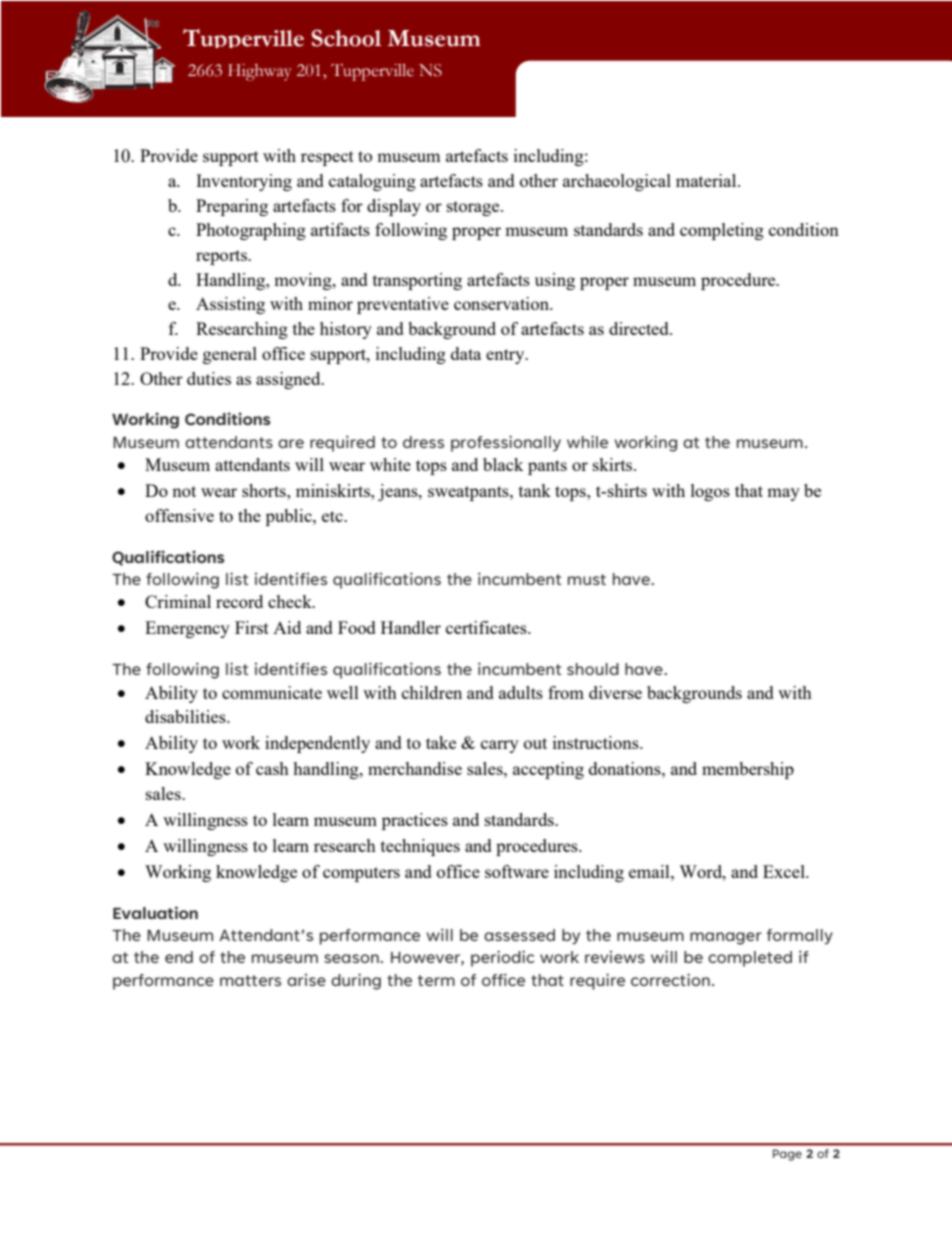 The width and height of the screenshot is (952, 1233). Describe the element at coordinates (346, 38) in the screenshot. I see `School` at that location.
